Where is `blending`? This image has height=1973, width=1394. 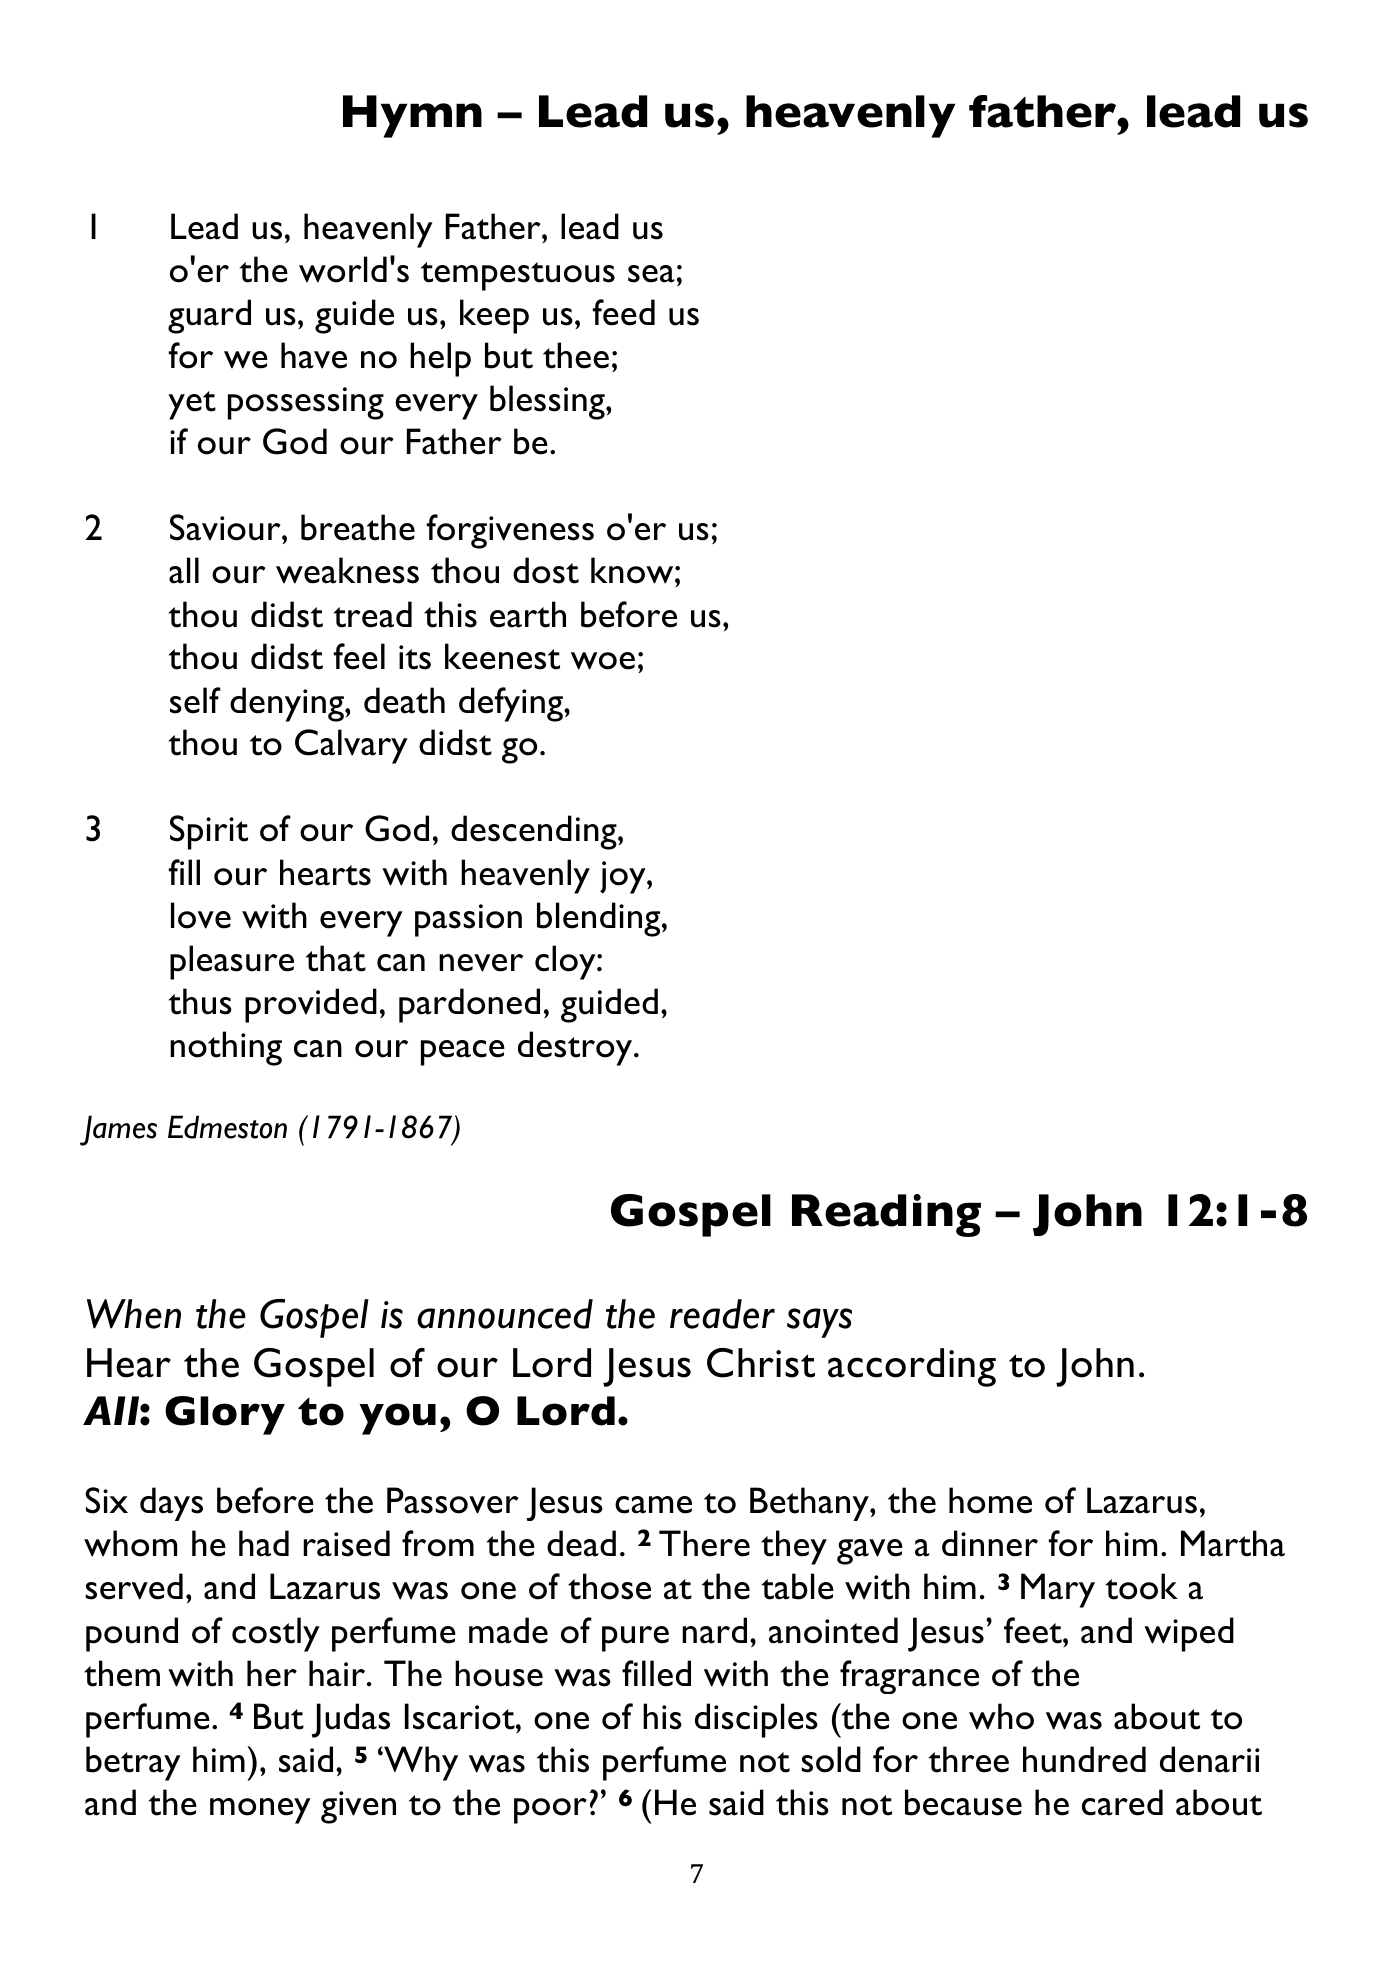 blending is located at coordinates (600, 919).
